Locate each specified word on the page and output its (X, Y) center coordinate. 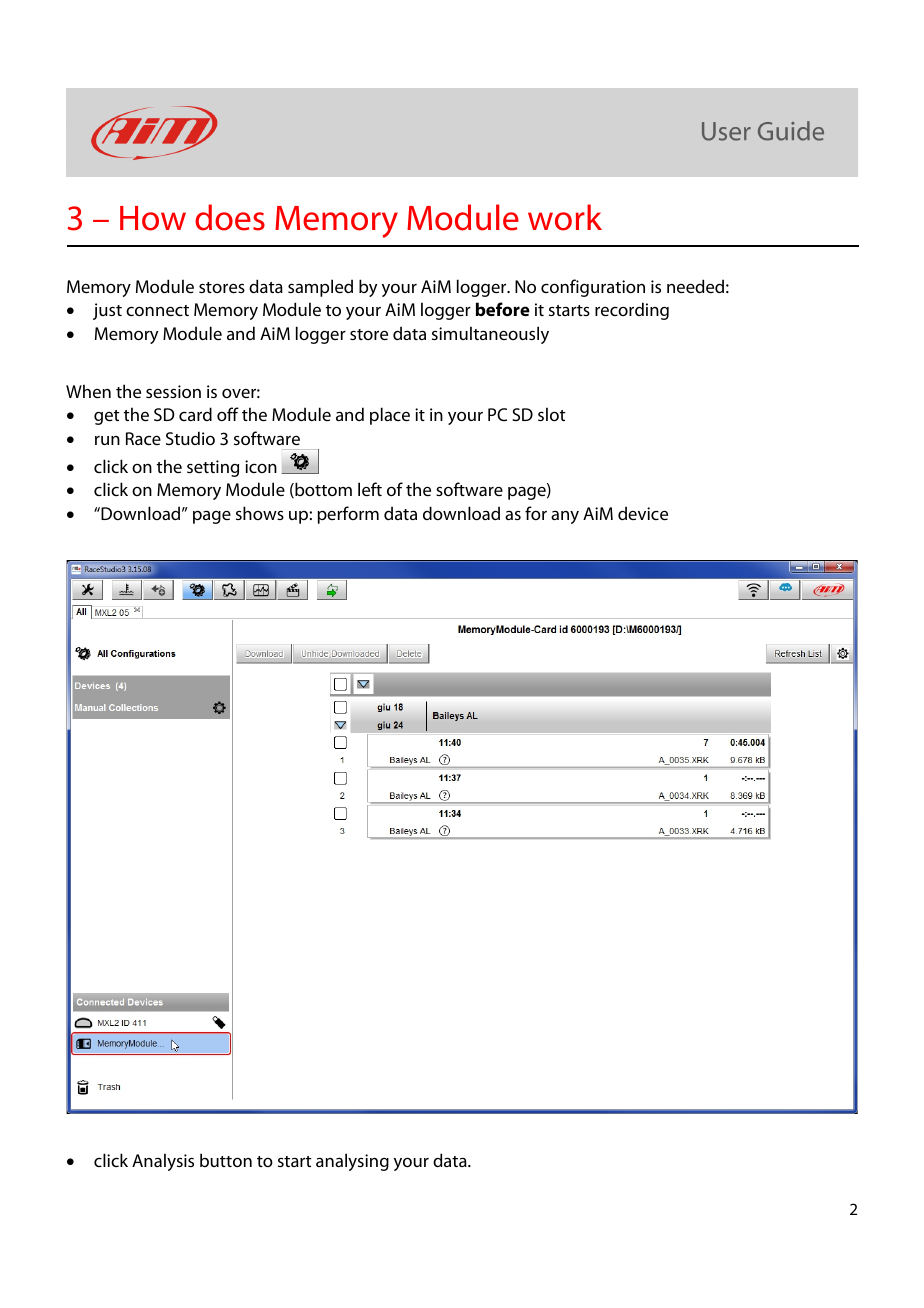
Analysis (163, 1162)
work (565, 217)
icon (261, 466)
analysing (352, 1162)
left (370, 489)
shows (260, 513)
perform (348, 515)
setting (213, 468)
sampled (320, 288)
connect (157, 310)
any (565, 517)
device (643, 513)
